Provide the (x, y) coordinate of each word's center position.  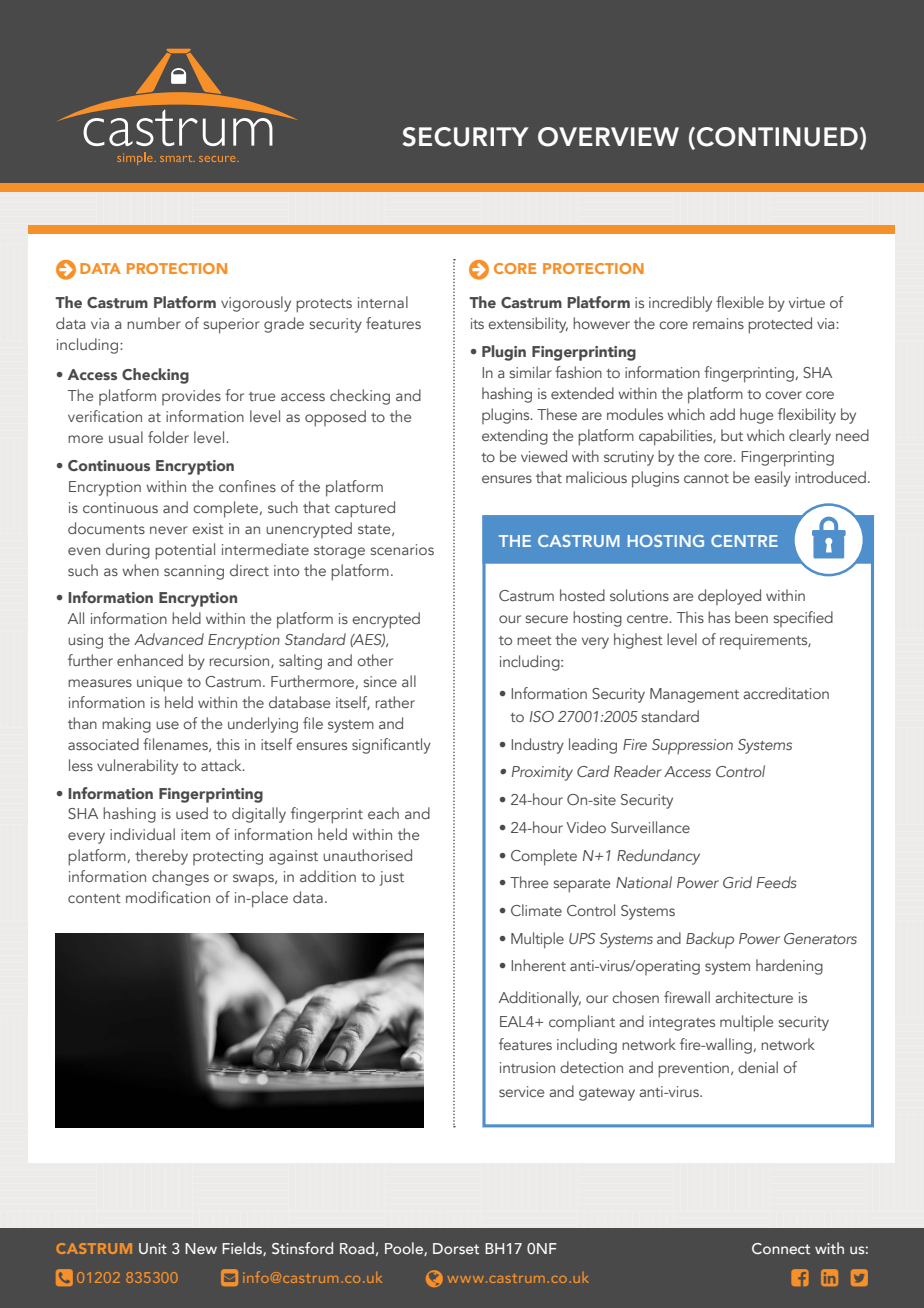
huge (756, 416)
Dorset (456, 1248)
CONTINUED (777, 137)
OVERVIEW (608, 137)
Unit (153, 1248)
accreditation (786, 693)
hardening (789, 967)
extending (515, 437)
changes (180, 878)
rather (395, 702)
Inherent (538, 965)
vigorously (256, 304)
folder (168, 437)
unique (159, 684)
